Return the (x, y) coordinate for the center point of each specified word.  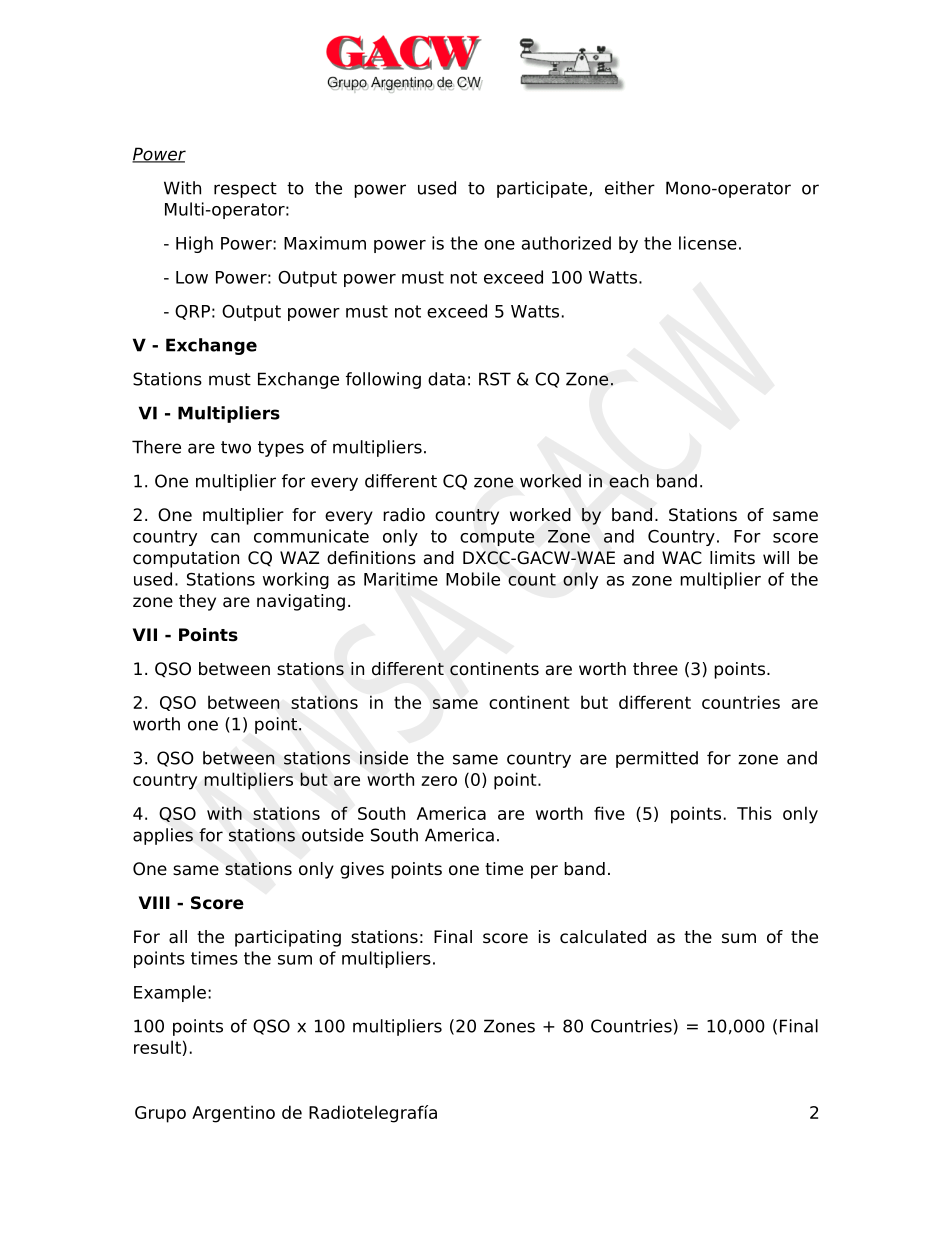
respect (245, 190)
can (225, 538)
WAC (682, 558)
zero (439, 781)
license (708, 243)
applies (163, 836)
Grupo (160, 1114)
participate (543, 189)
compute (497, 538)
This (754, 813)
